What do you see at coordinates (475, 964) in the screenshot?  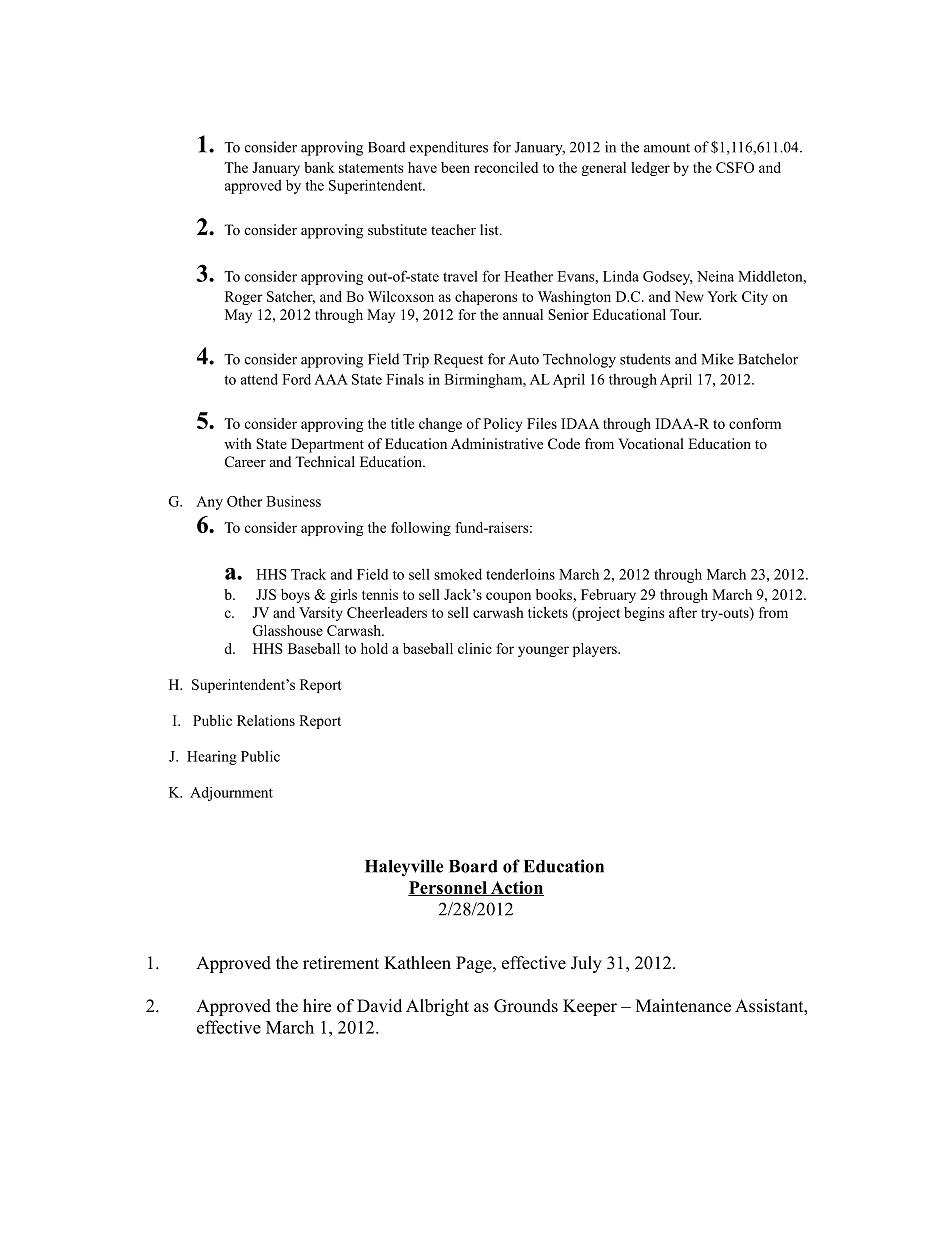 I see `Page` at bounding box center [475, 964].
